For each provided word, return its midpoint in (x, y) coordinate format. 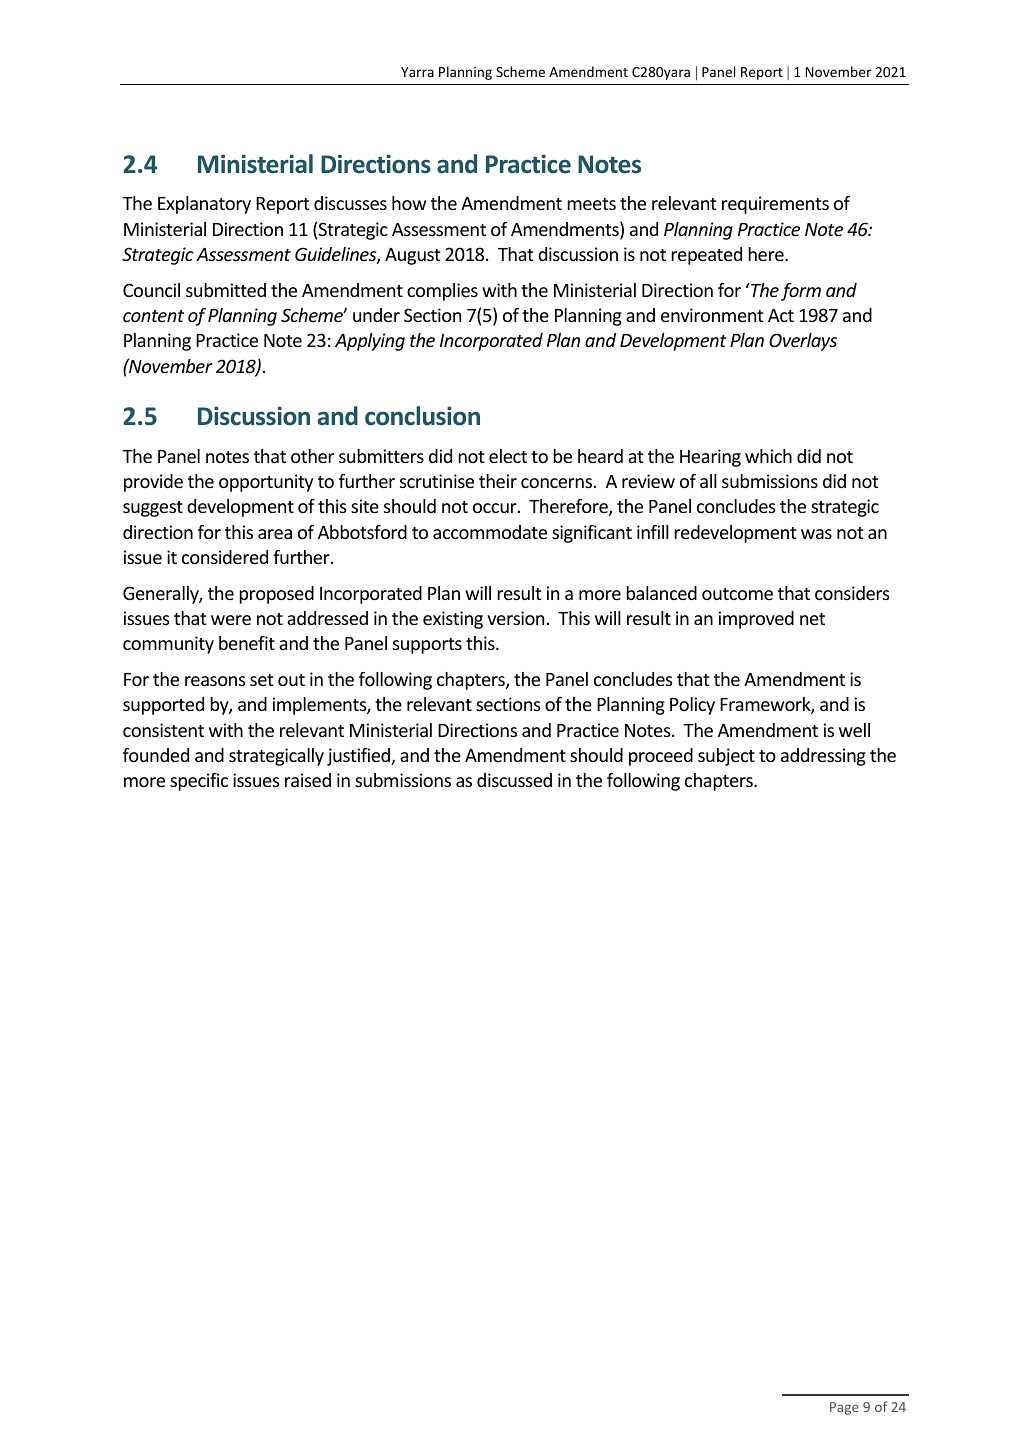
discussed (514, 780)
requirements (775, 205)
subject (726, 757)
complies (442, 292)
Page (844, 1408)
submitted (226, 290)
